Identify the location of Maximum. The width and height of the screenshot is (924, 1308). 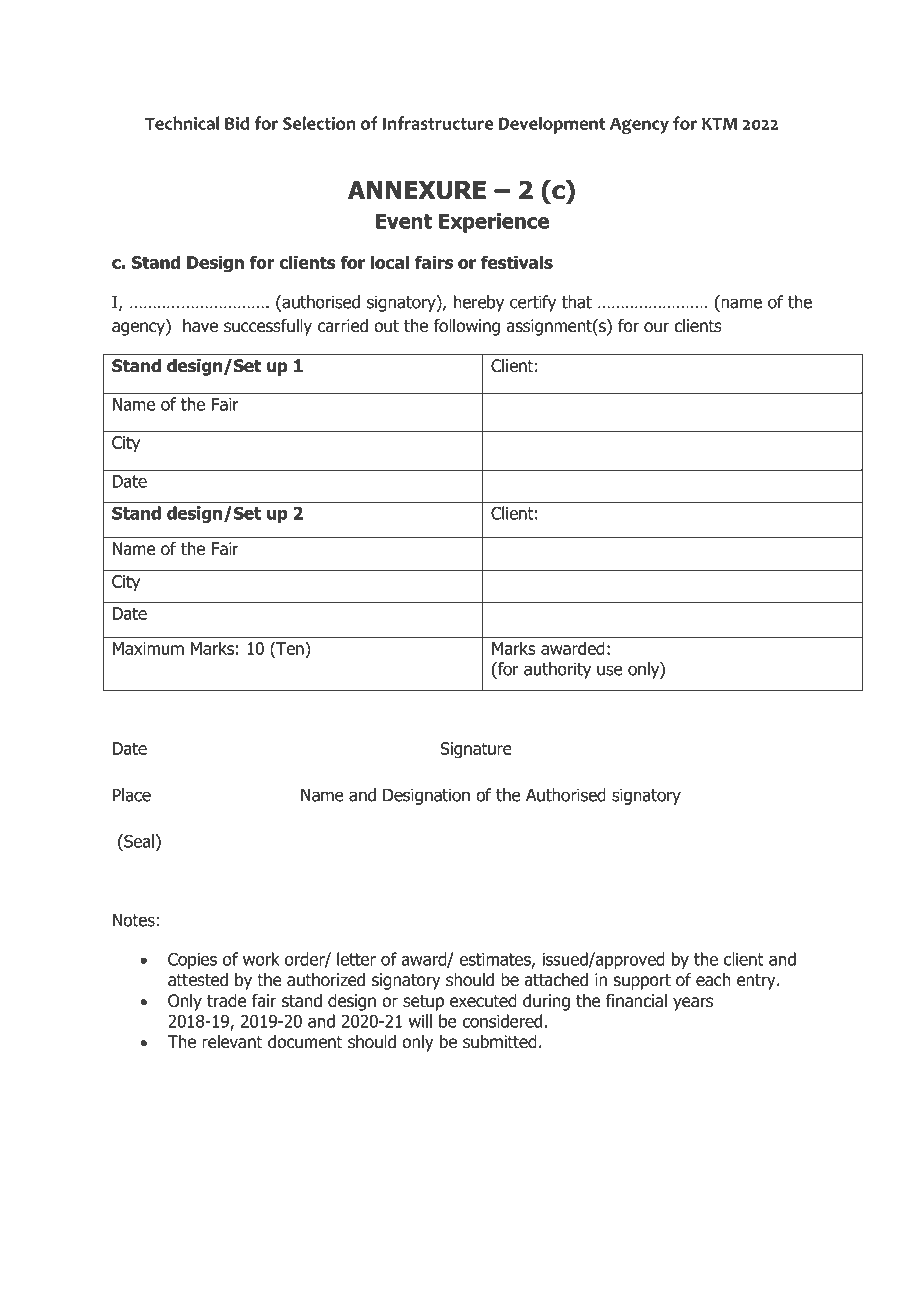
(148, 648).
